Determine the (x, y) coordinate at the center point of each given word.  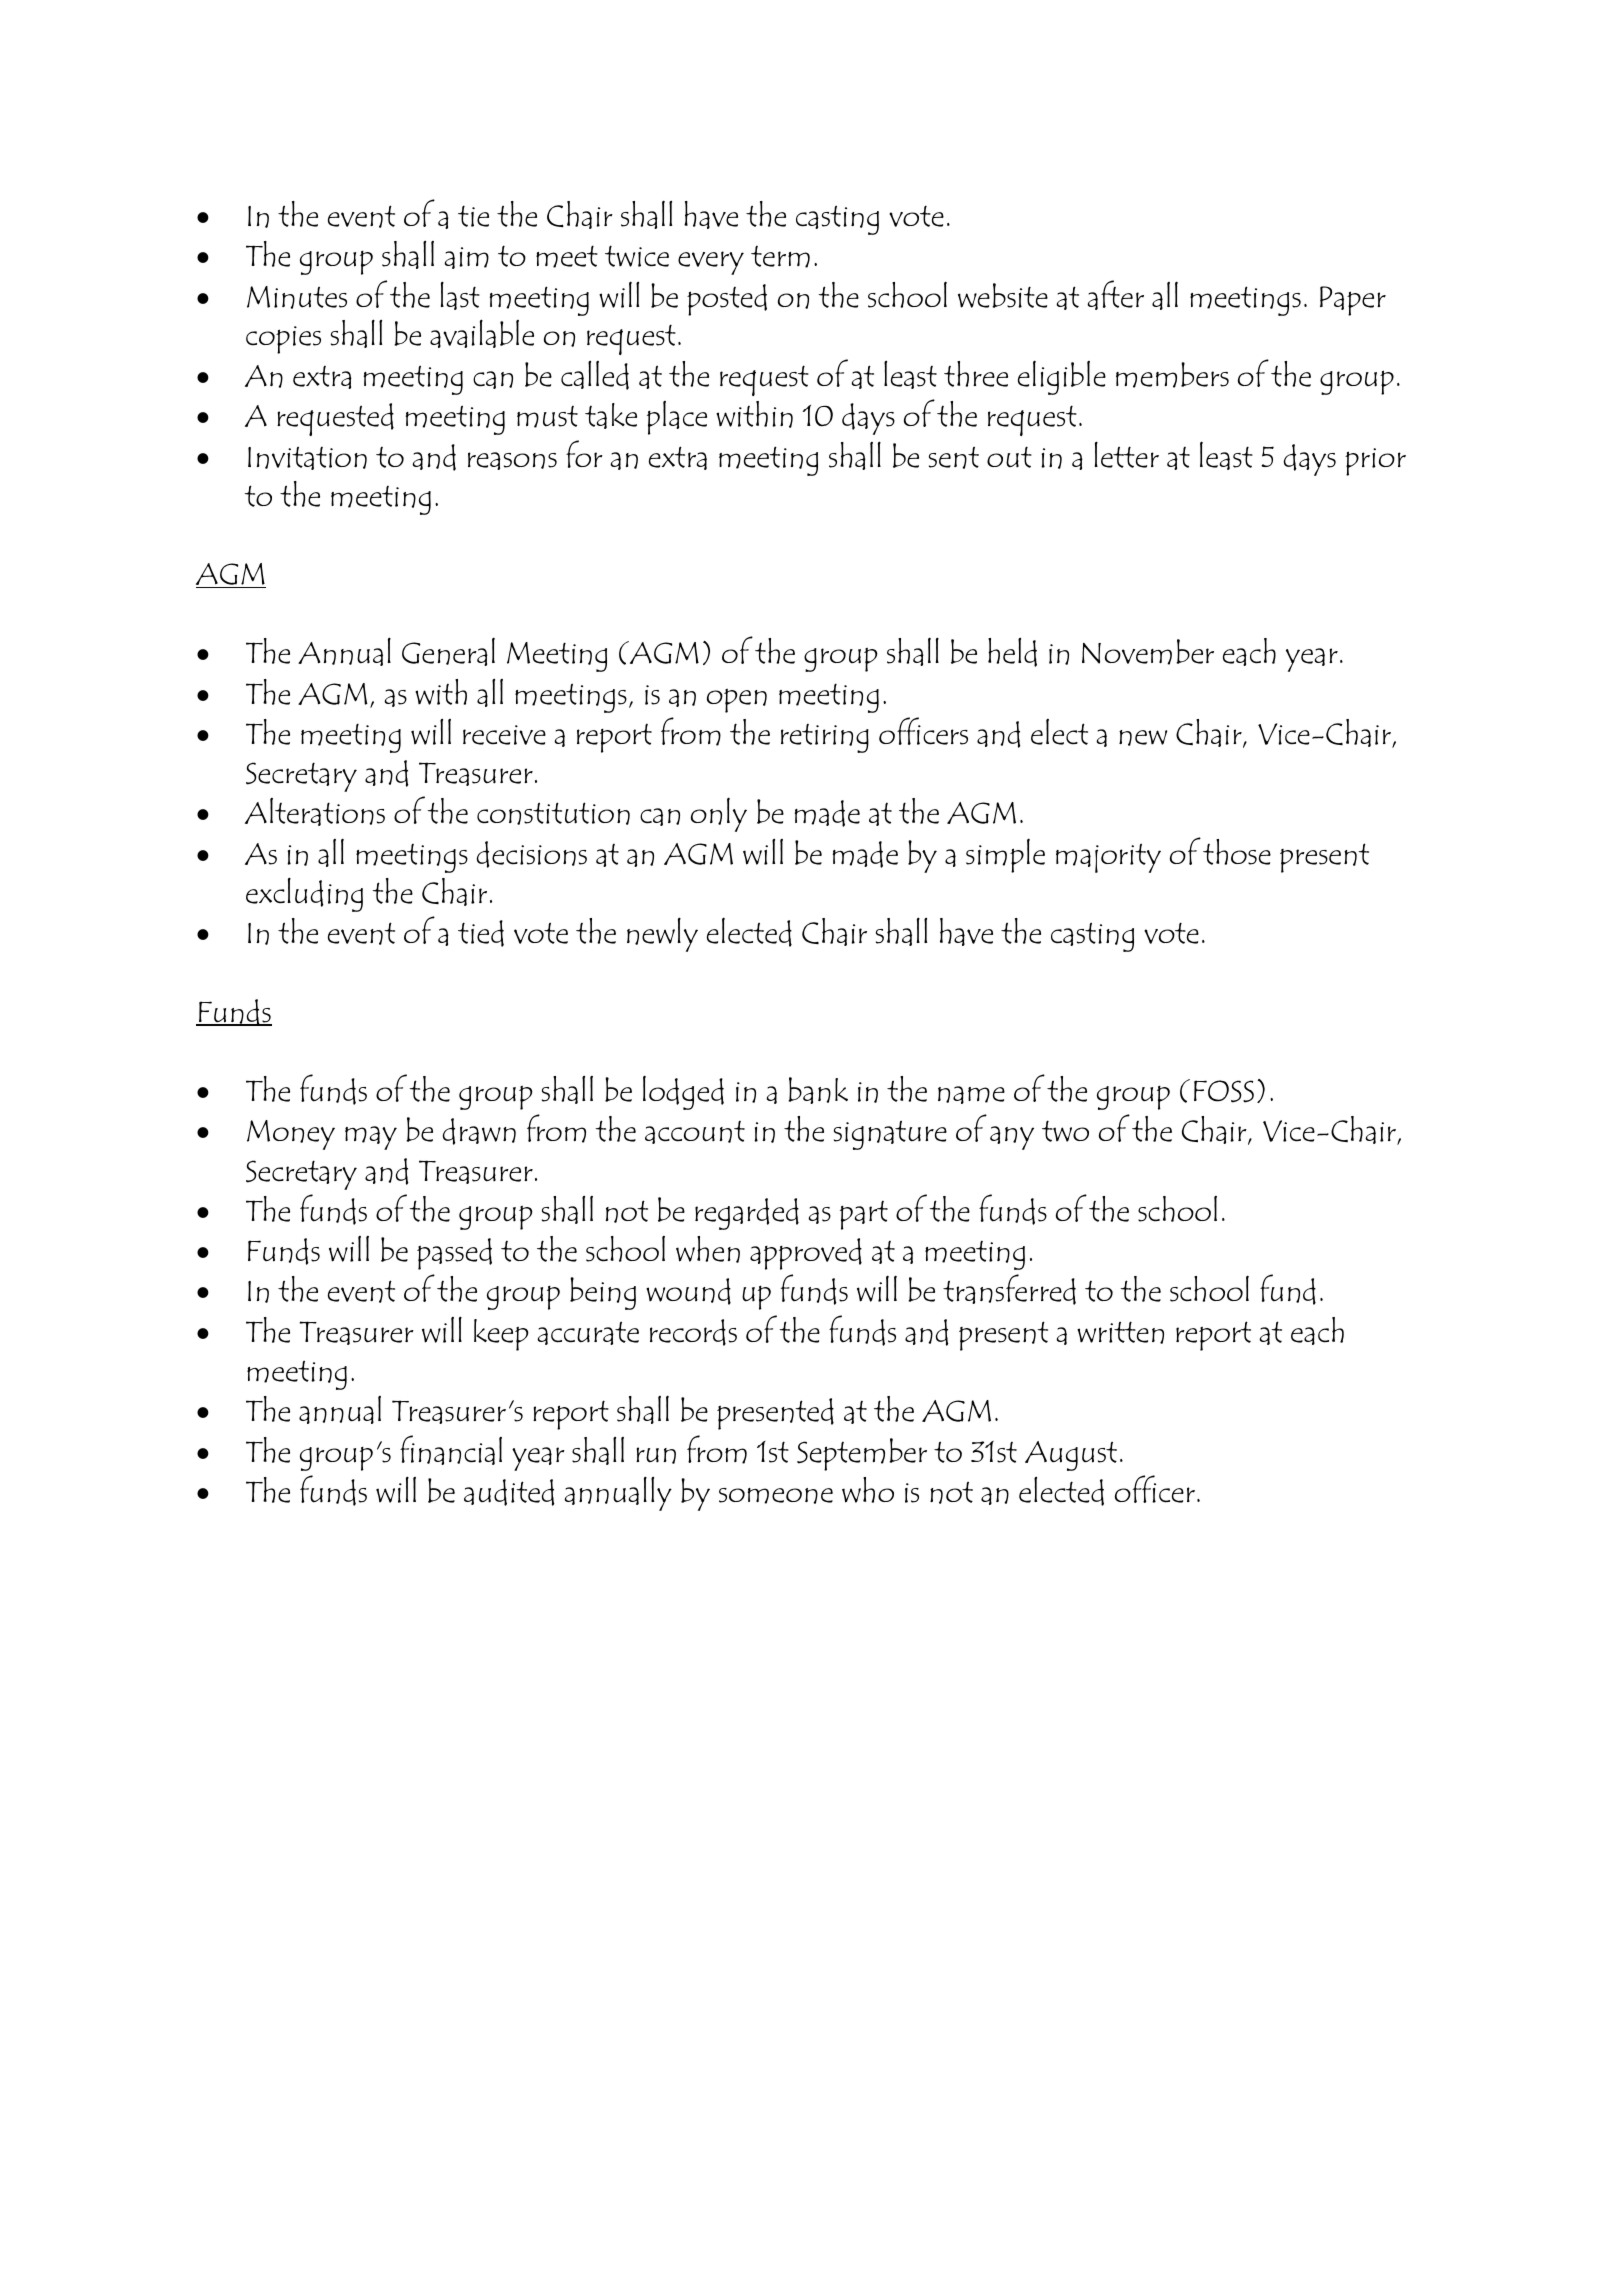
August (1071, 1456)
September (862, 1454)
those (1237, 852)
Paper (1353, 301)
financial (451, 1450)
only (719, 814)
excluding (304, 894)
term (780, 257)
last (460, 295)
